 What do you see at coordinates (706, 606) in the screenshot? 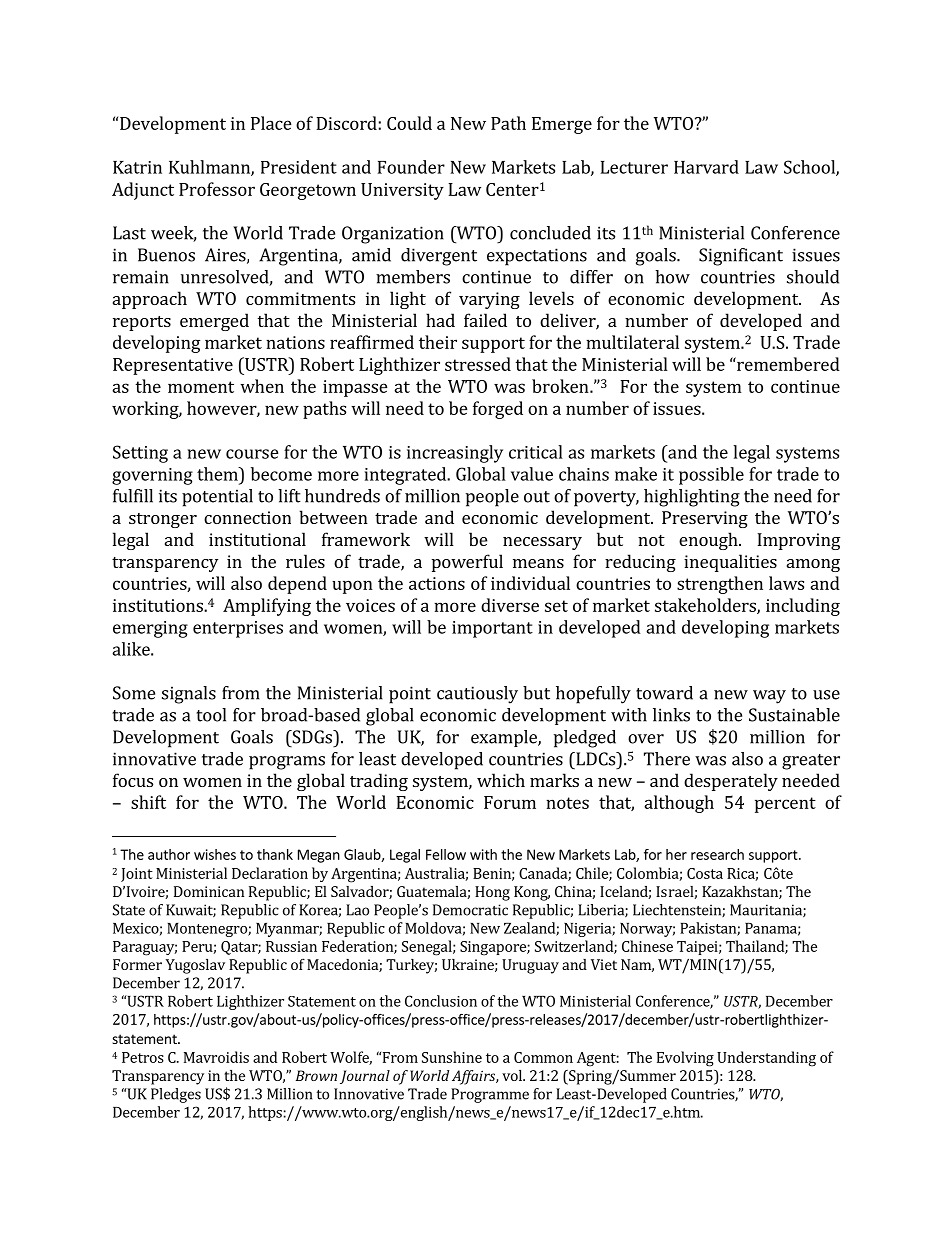
I see `stakeholders` at bounding box center [706, 606].
